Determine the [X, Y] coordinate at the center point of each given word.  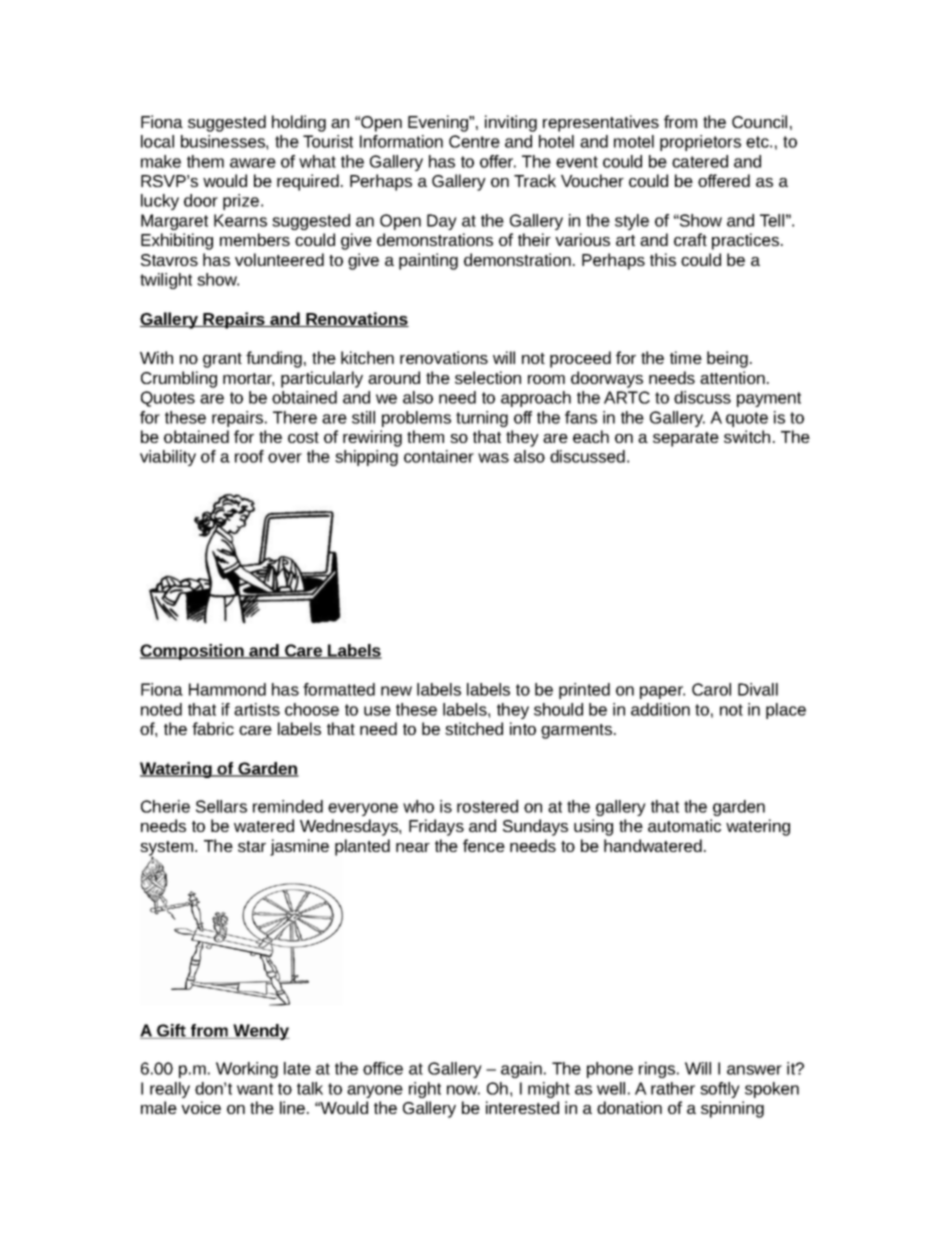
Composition [193, 652]
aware [253, 163]
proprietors [700, 143]
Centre [474, 141]
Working [247, 1070]
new [396, 691]
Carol [711, 689]
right [425, 1090]
